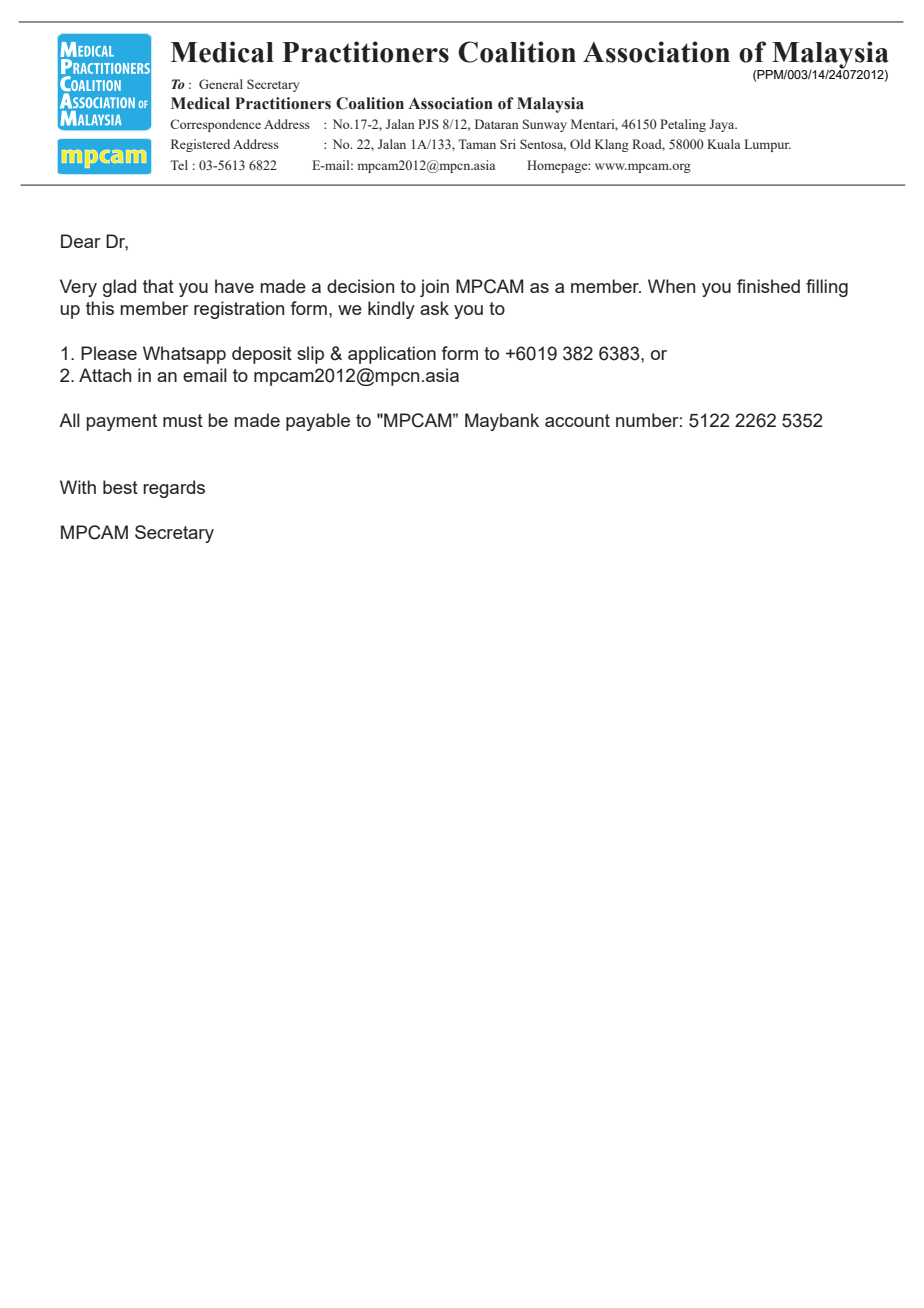  I want to click on Dear, so click(81, 241).
